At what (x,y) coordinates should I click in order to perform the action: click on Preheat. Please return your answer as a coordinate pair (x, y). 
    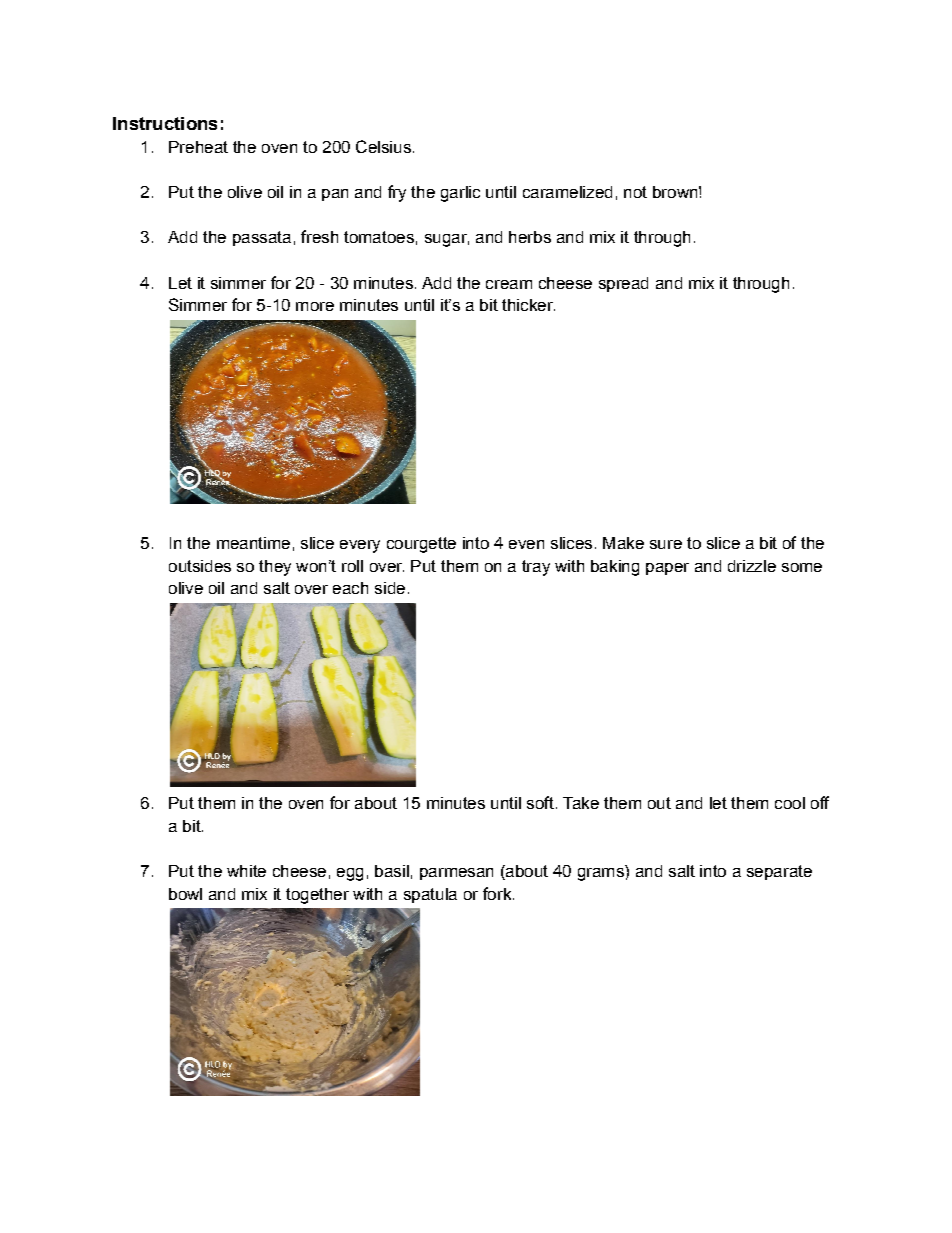
    Looking at the image, I should click on (198, 147).
